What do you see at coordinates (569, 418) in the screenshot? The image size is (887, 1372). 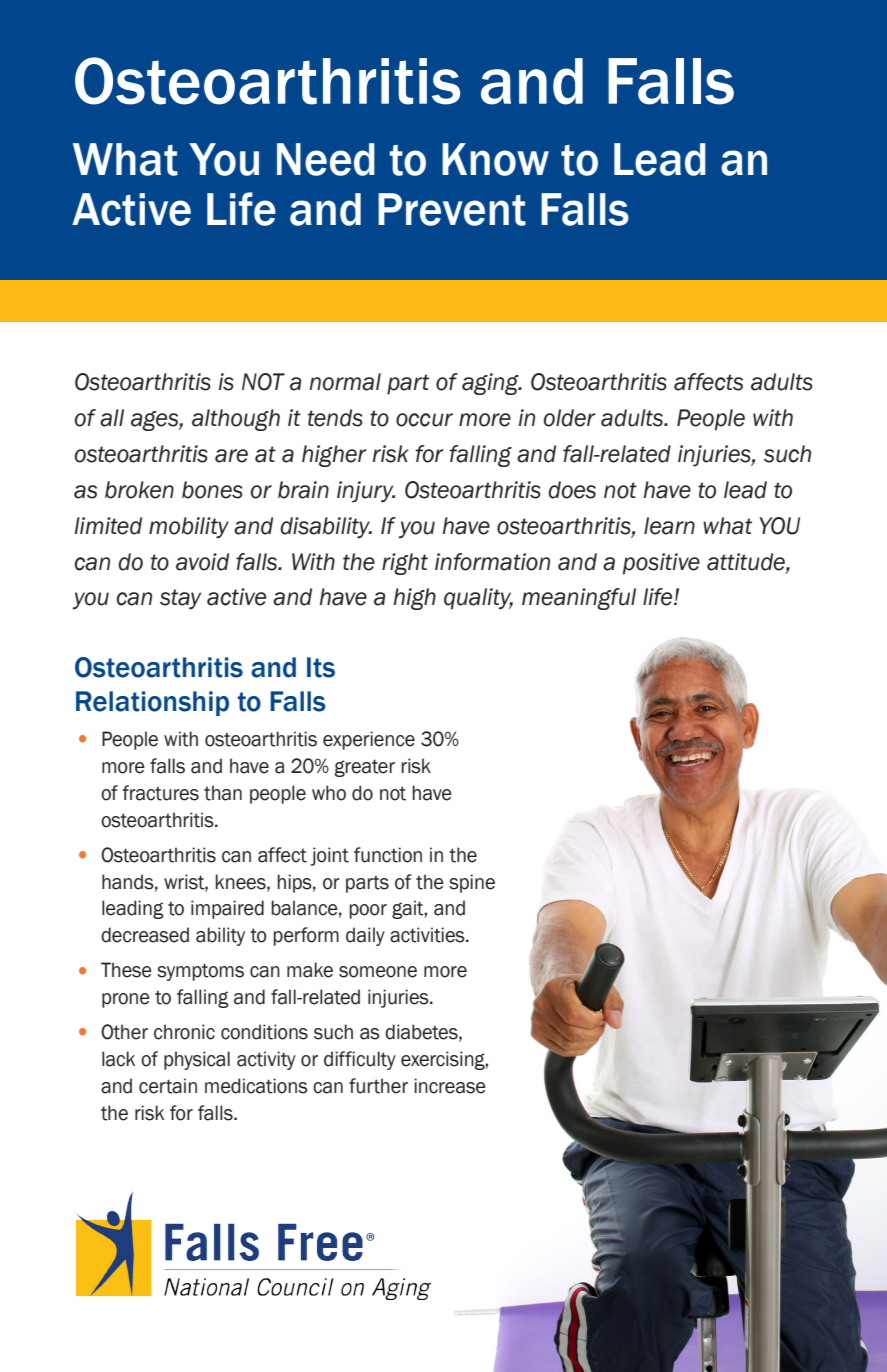 I see `older` at bounding box center [569, 418].
